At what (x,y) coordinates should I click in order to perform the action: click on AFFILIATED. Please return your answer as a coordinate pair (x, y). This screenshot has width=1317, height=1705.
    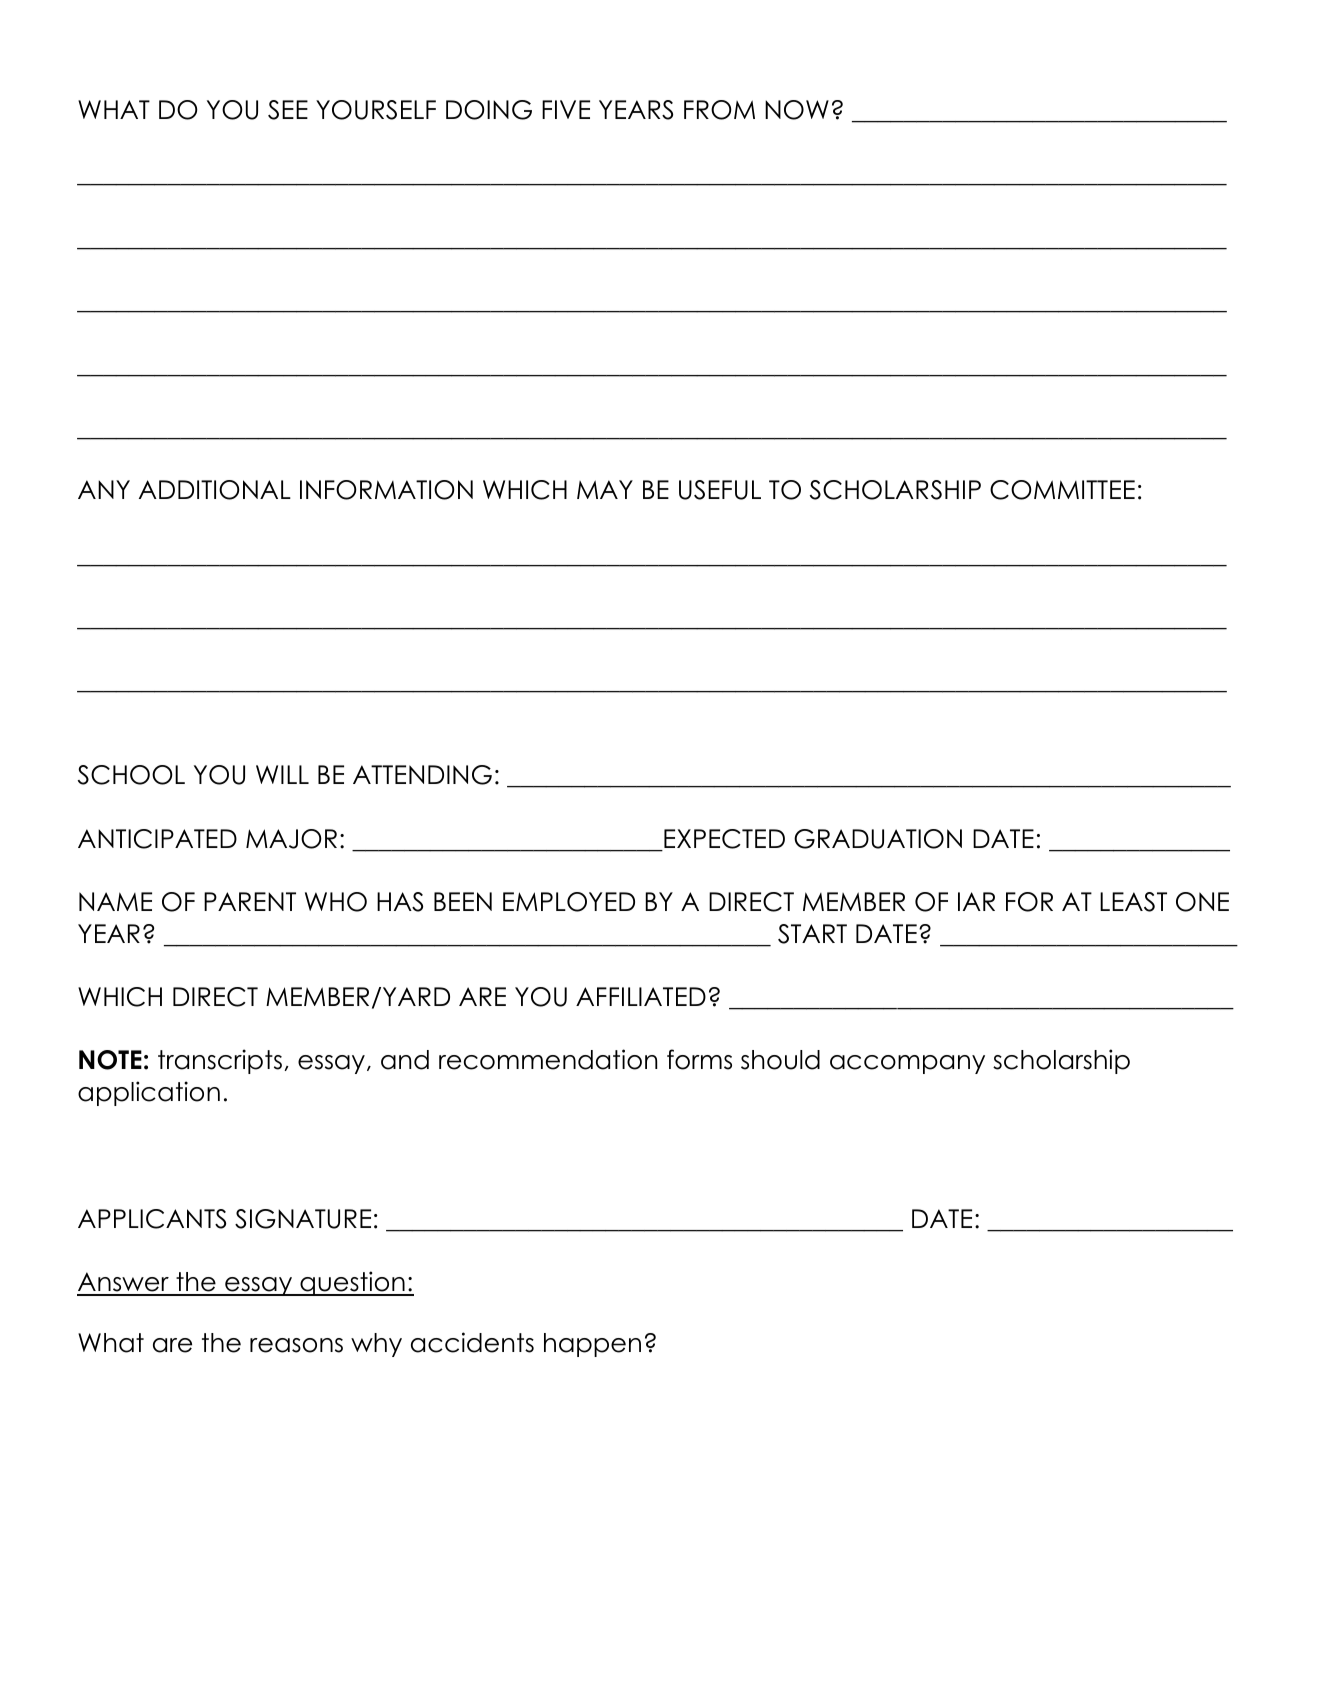
    Looking at the image, I should click on (641, 996).
